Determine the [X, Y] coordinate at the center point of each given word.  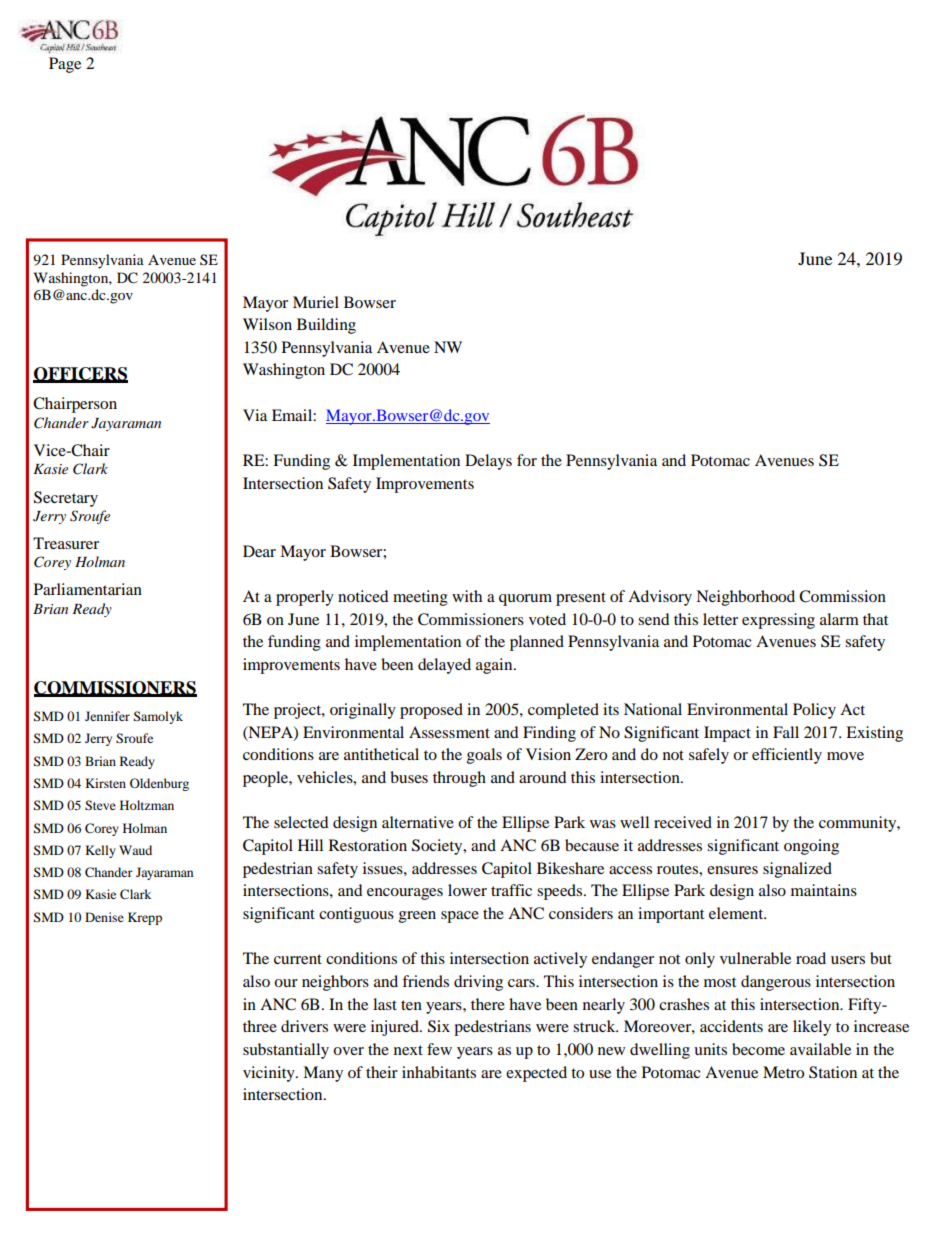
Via [255, 415]
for [527, 460]
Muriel [316, 302]
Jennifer [107, 716]
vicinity [270, 1074]
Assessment [449, 732]
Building [326, 326]
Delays [488, 462]
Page [65, 65]
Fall [786, 732]
